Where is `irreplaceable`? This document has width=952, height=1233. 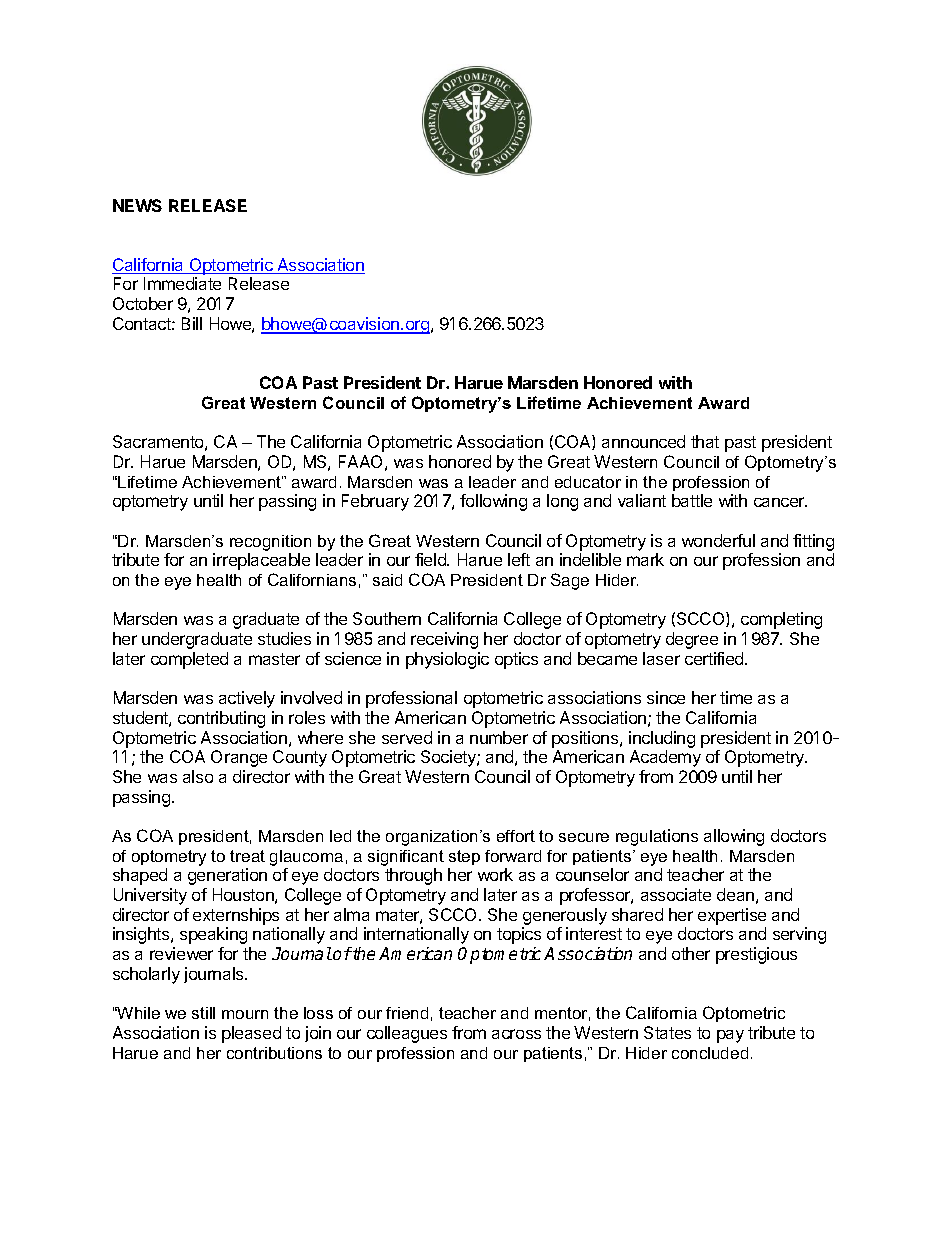
irreplaceable is located at coordinates (261, 561).
